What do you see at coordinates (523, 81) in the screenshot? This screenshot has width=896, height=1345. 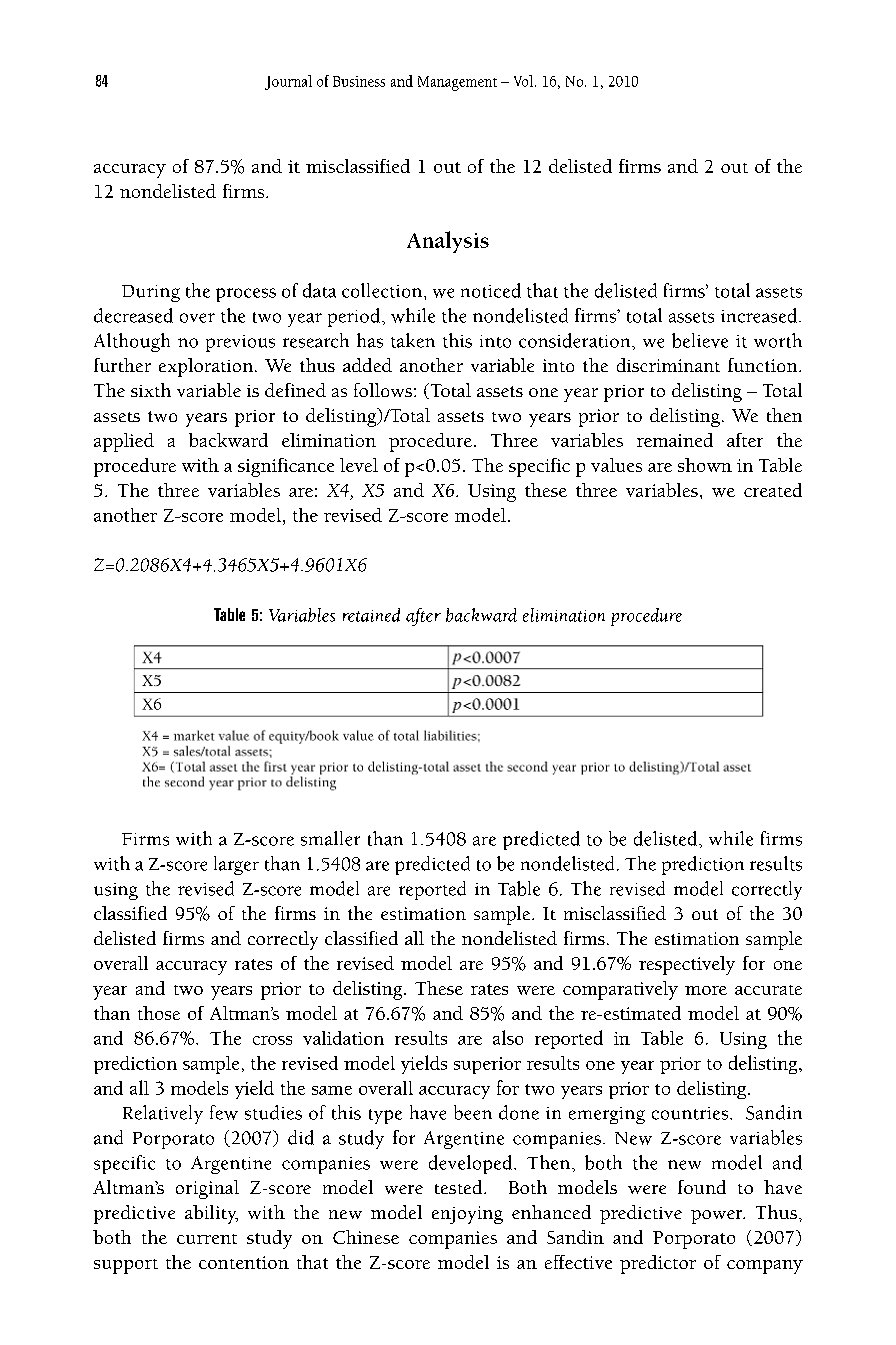 I see `Vol` at bounding box center [523, 81].
